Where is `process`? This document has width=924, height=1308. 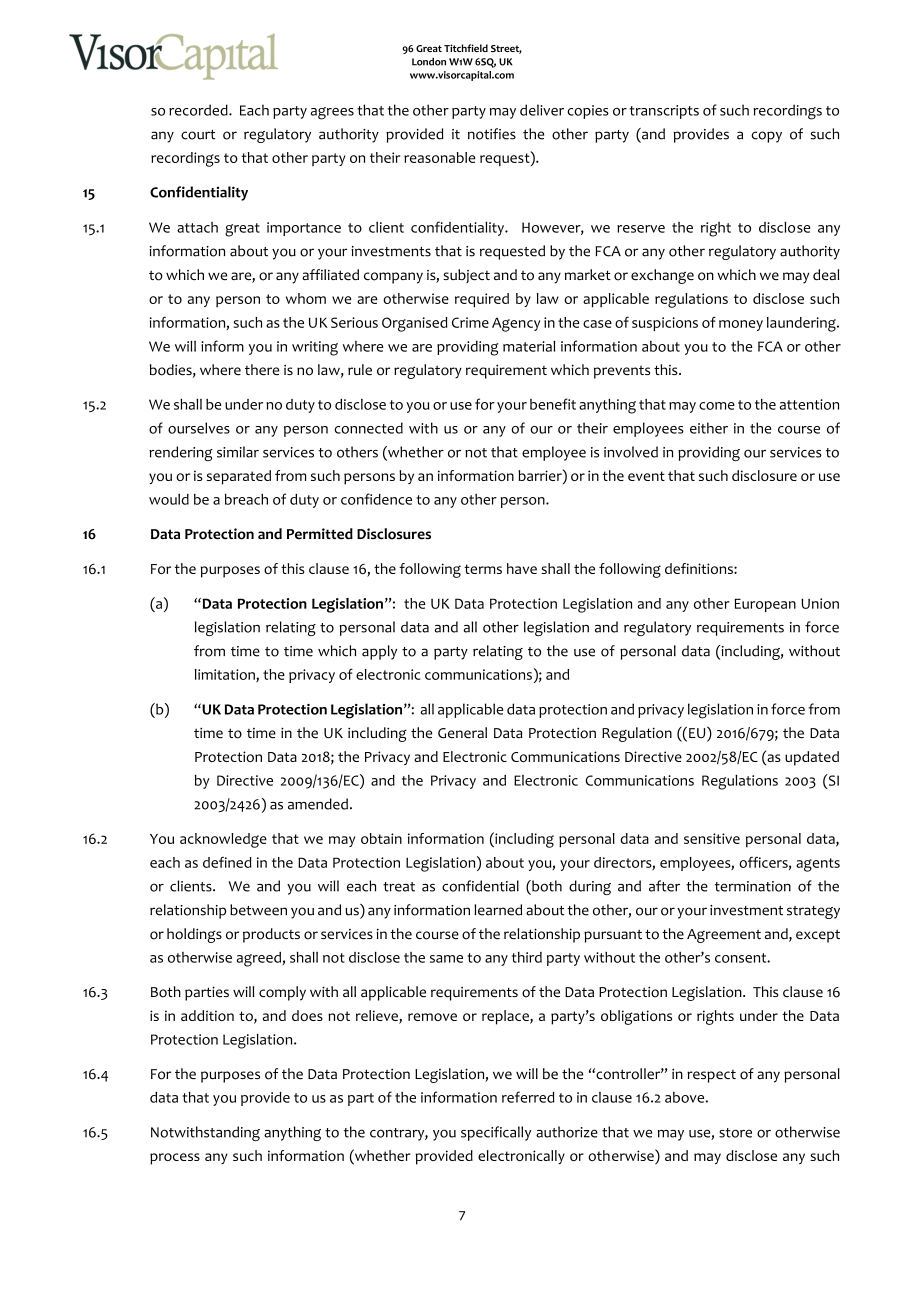 process is located at coordinates (175, 1159).
